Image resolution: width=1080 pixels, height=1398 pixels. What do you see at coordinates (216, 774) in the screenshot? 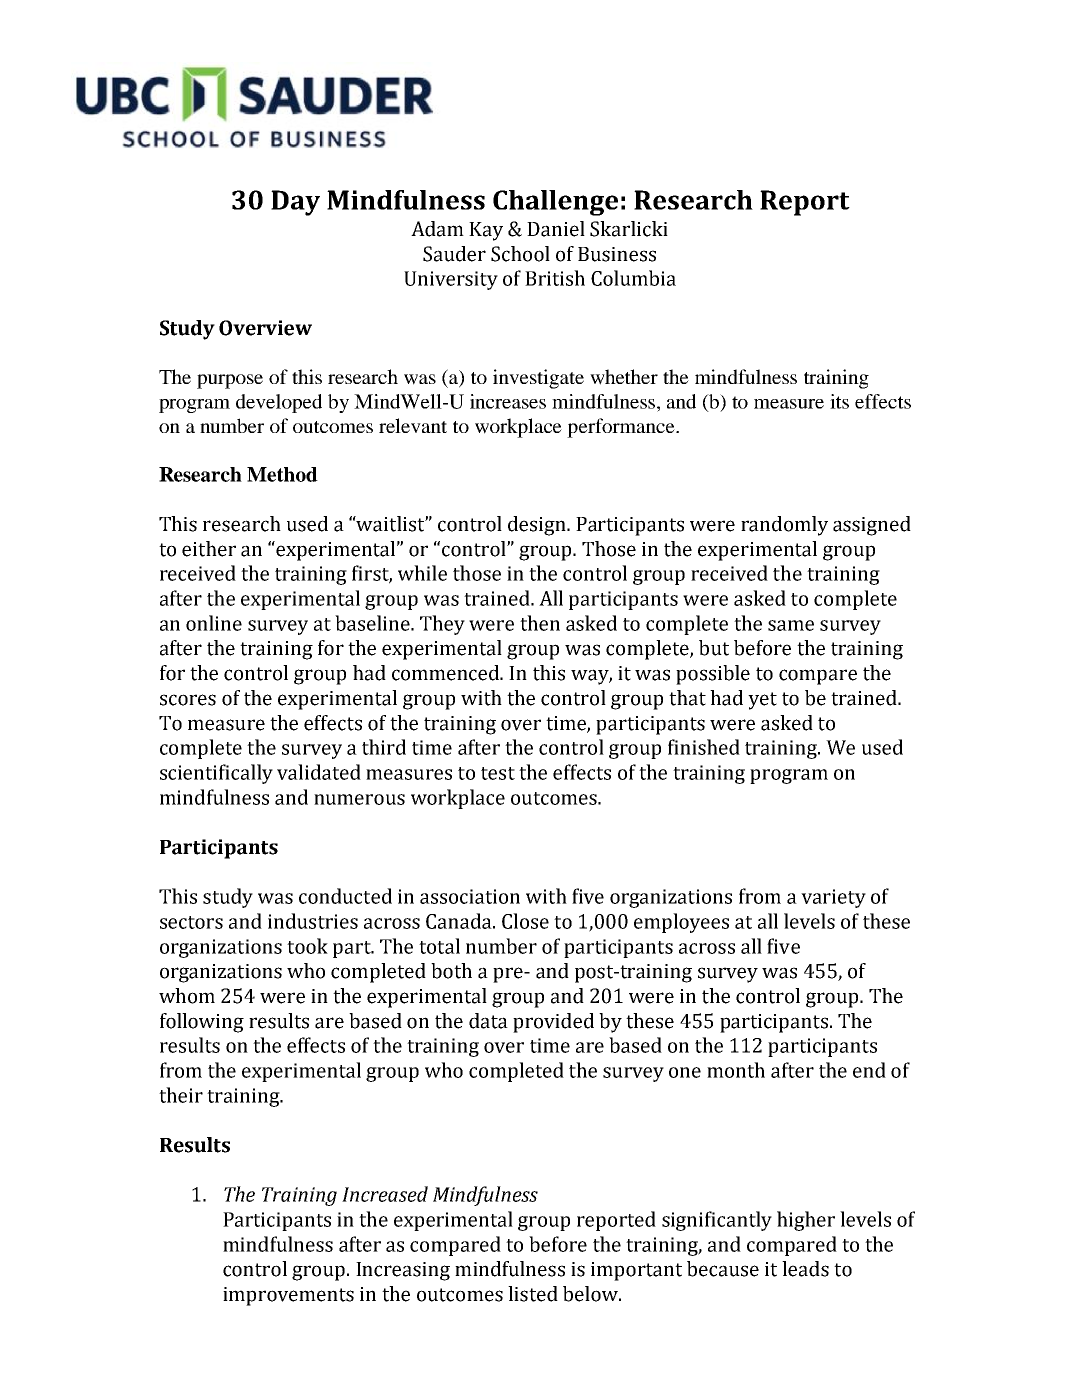
I see `scientifically` at bounding box center [216, 774].
